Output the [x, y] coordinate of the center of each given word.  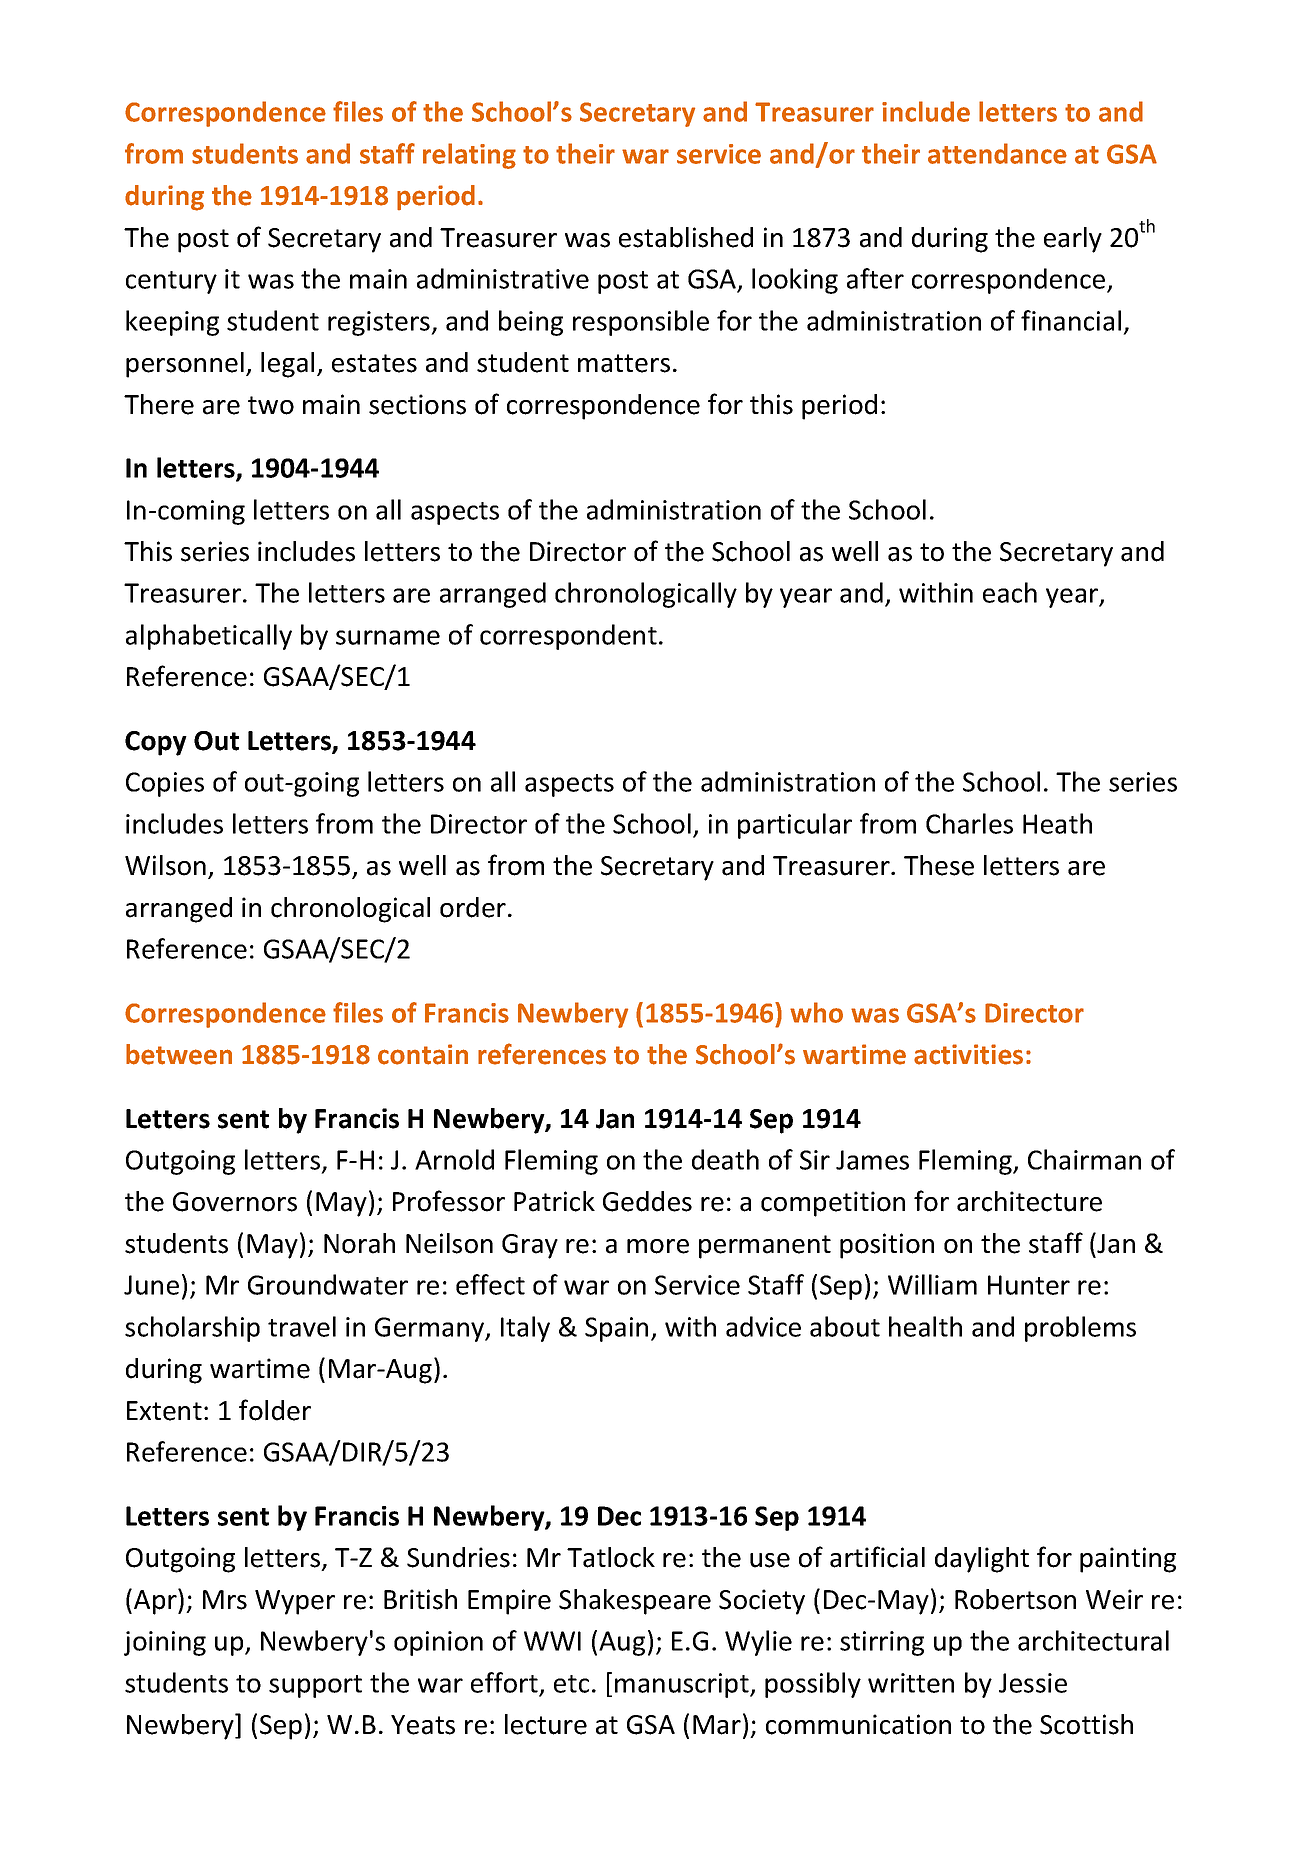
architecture [1029, 1201]
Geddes [647, 1201]
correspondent [568, 637]
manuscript [683, 1685]
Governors [235, 1202]
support [315, 1686]
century [171, 282]
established [686, 237]
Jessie [1033, 1683]
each [1010, 592]
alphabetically [209, 637]
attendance [997, 153]
